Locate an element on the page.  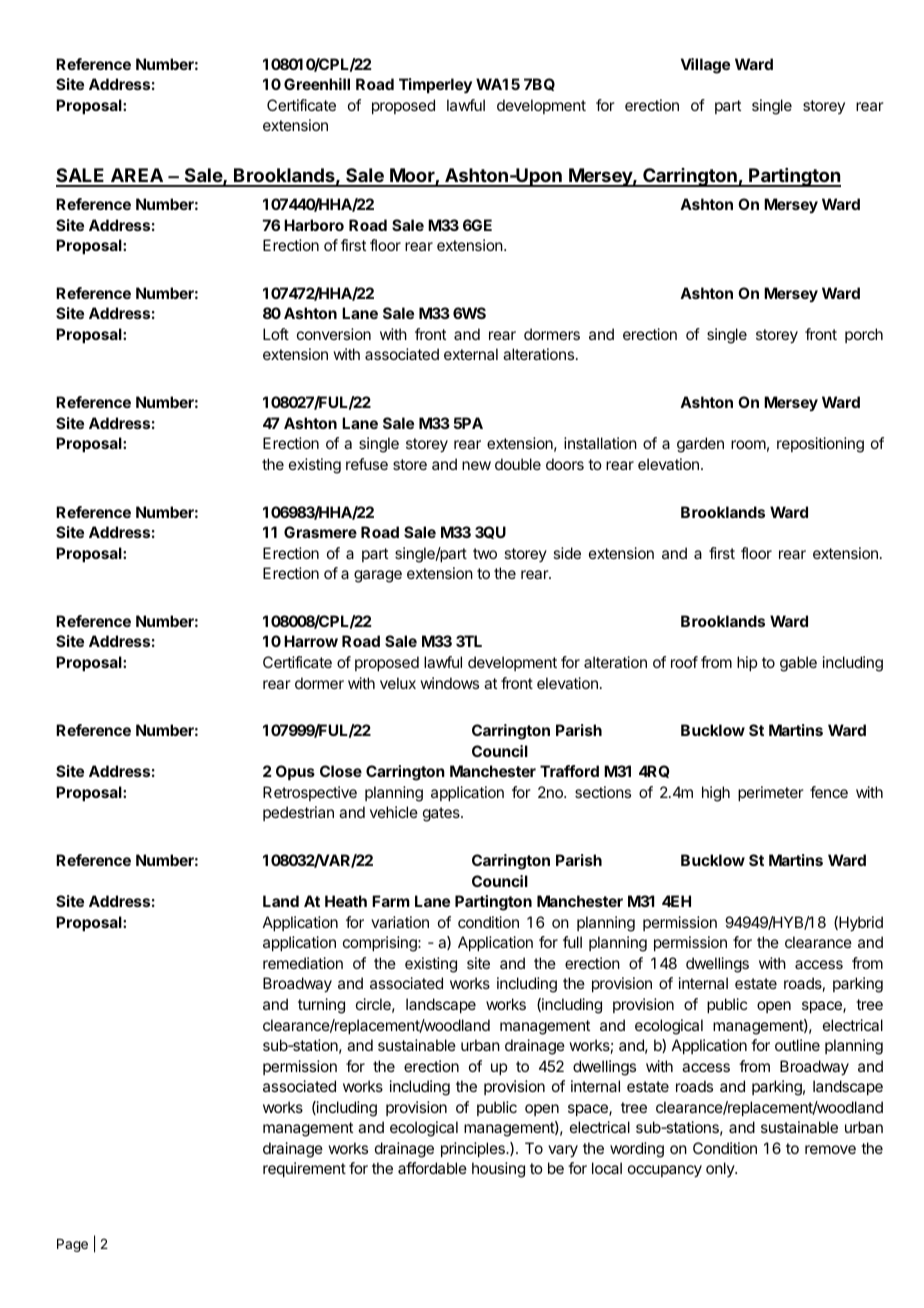
Village is located at coordinates (705, 66).
